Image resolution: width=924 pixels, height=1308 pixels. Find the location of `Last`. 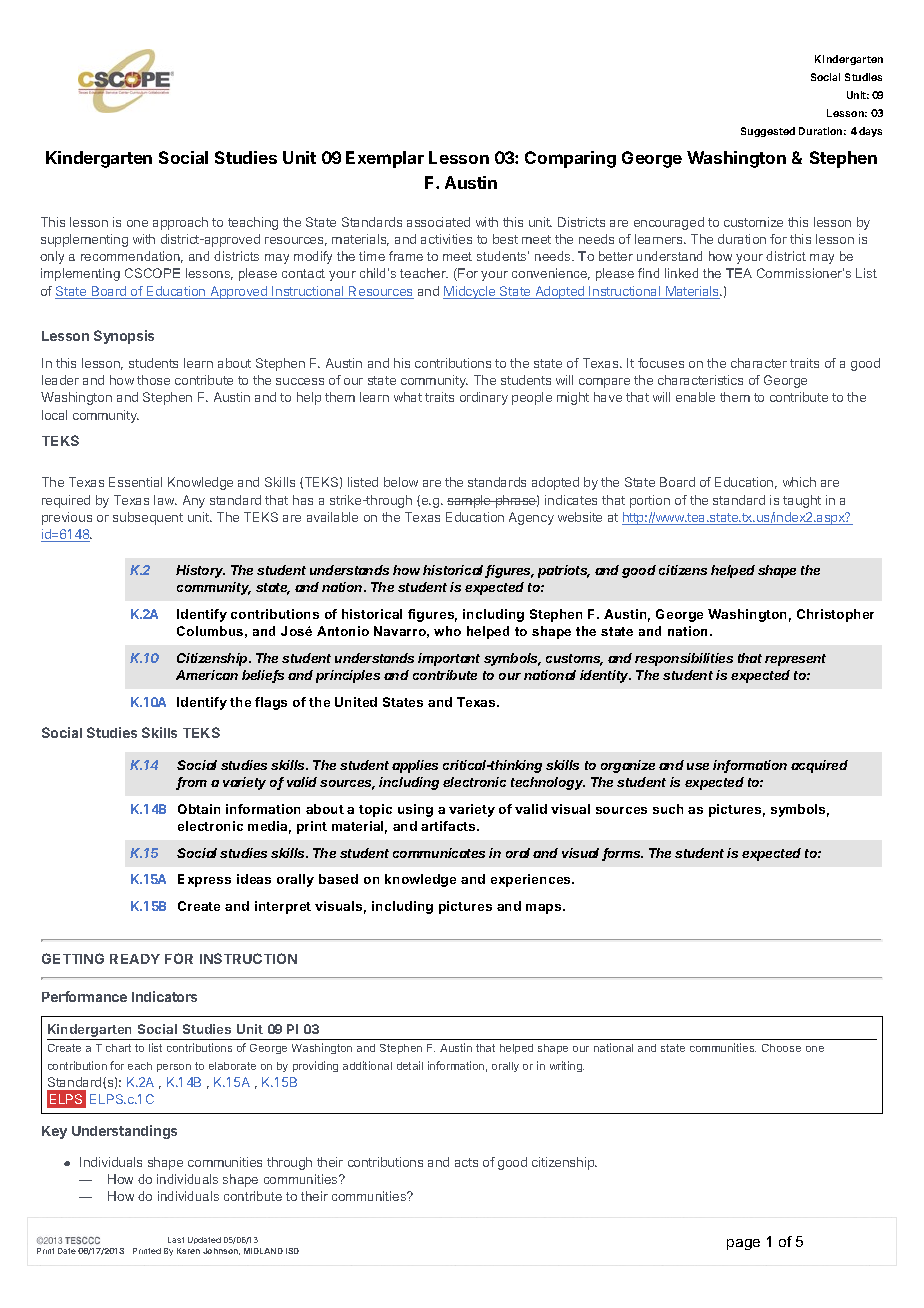

Last is located at coordinates (176, 1240).
